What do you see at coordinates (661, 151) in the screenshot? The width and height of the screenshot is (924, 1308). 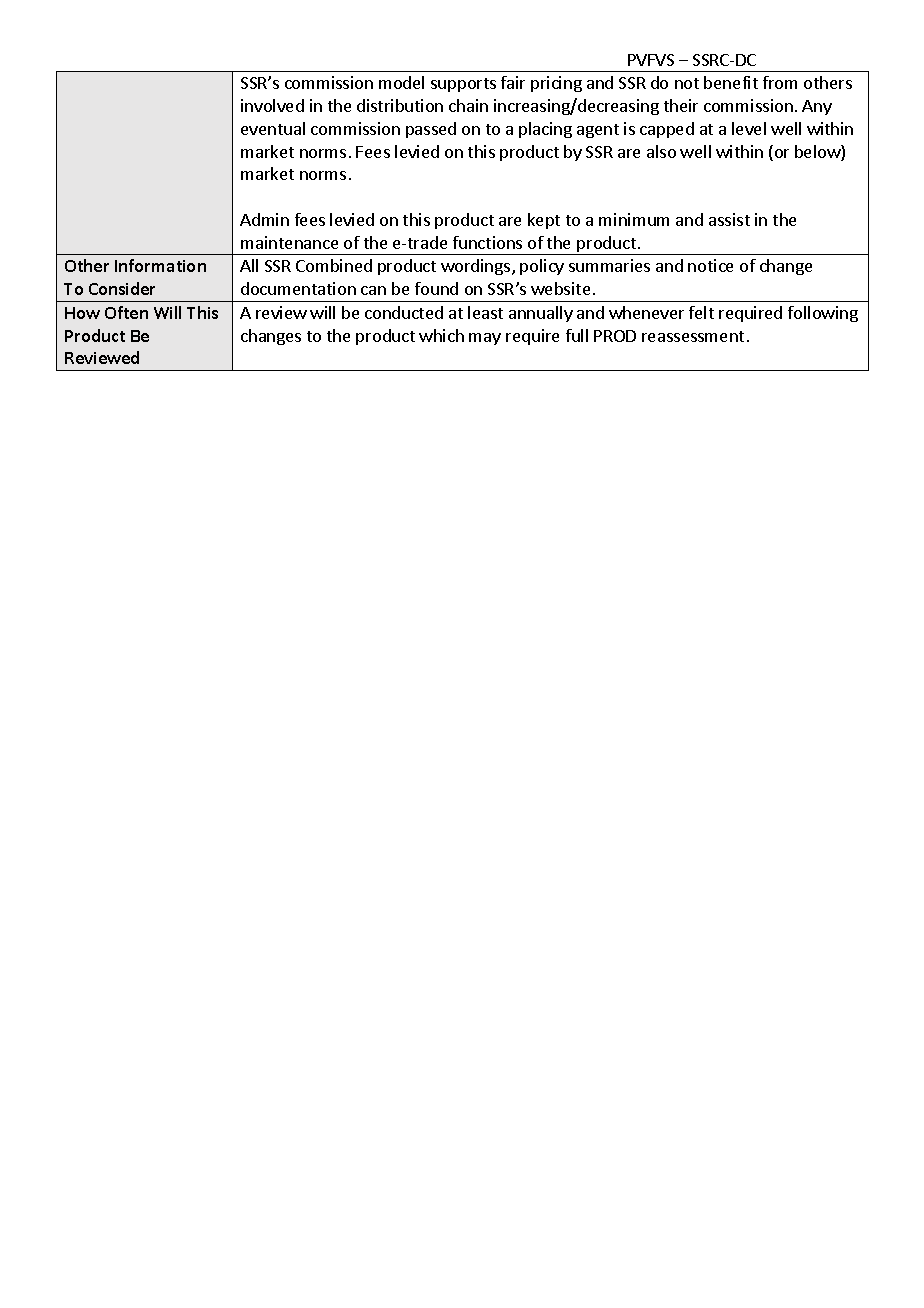 I see `also` at bounding box center [661, 151].
